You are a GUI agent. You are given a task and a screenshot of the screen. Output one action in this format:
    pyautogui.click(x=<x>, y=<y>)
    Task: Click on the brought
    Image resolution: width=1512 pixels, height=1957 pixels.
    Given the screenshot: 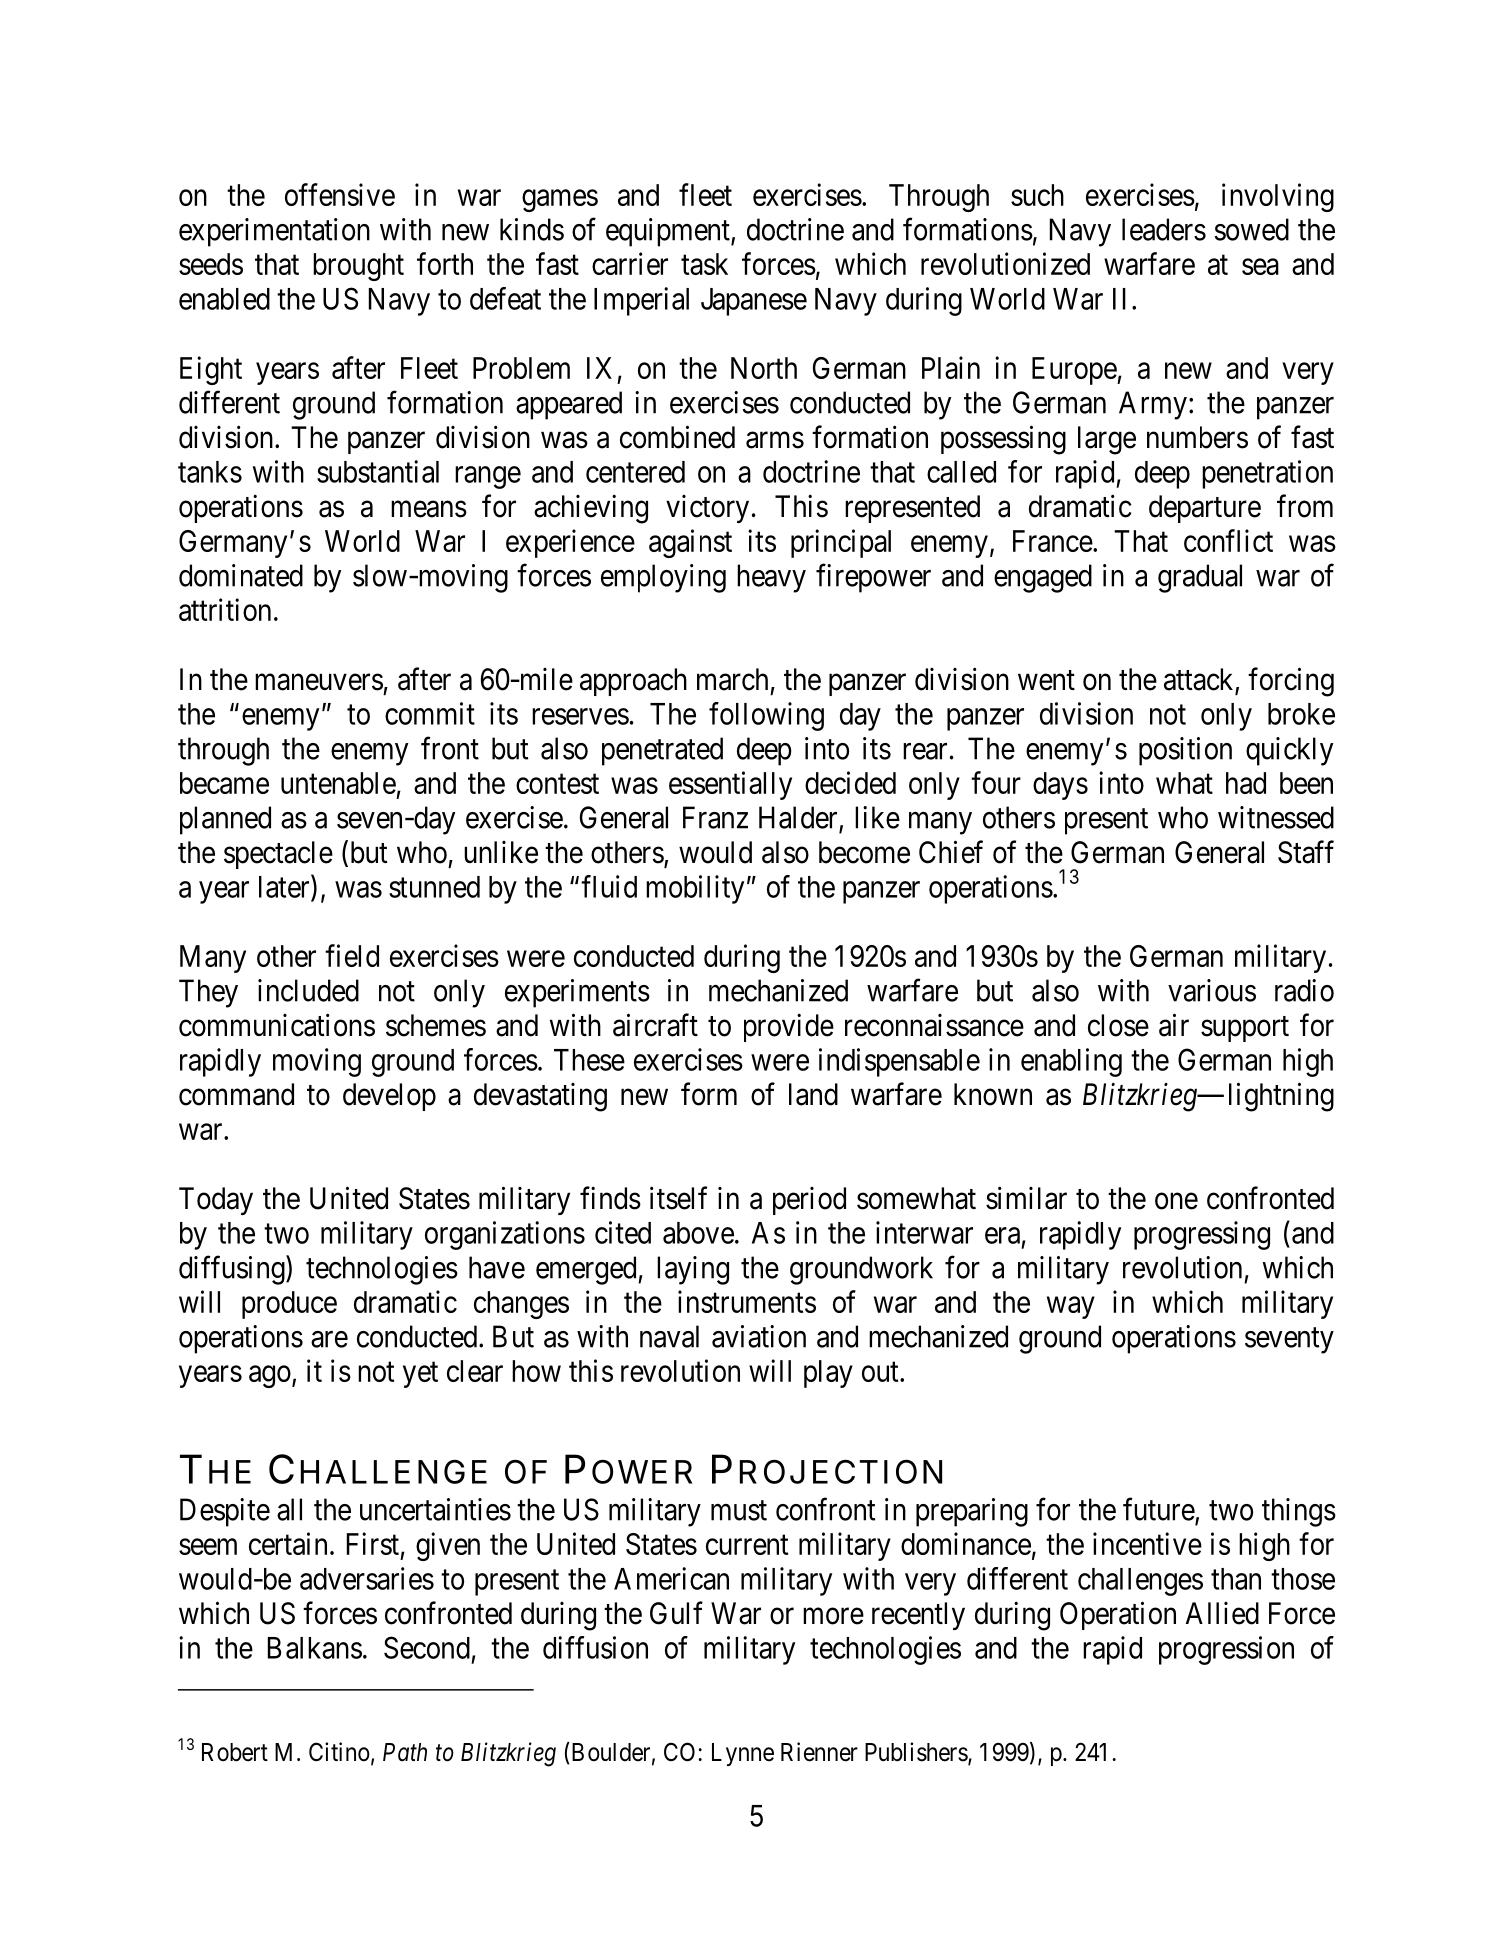 What is the action you would take?
    pyautogui.click(x=358, y=267)
